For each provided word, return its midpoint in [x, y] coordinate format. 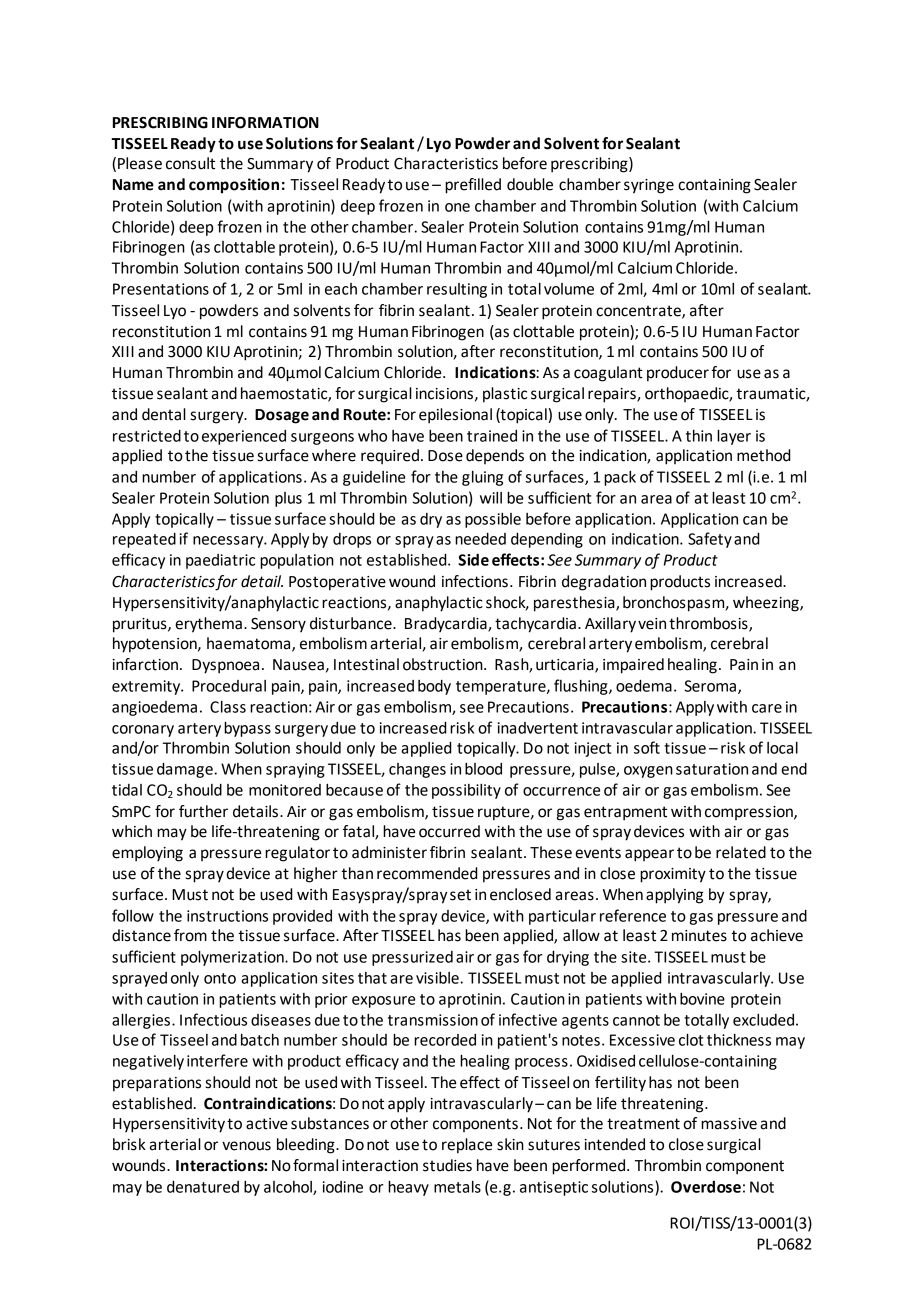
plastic [505, 395]
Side [473, 559]
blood [483, 769]
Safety [710, 540]
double [530, 184]
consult [190, 163]
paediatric [220, 561]
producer [678, 374]
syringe [649, 186]
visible [438, 978]
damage [186, 770]
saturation [712, 769]
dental [164, 414]
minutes [699, 936]
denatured [203, 1187]
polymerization [233, 958]
